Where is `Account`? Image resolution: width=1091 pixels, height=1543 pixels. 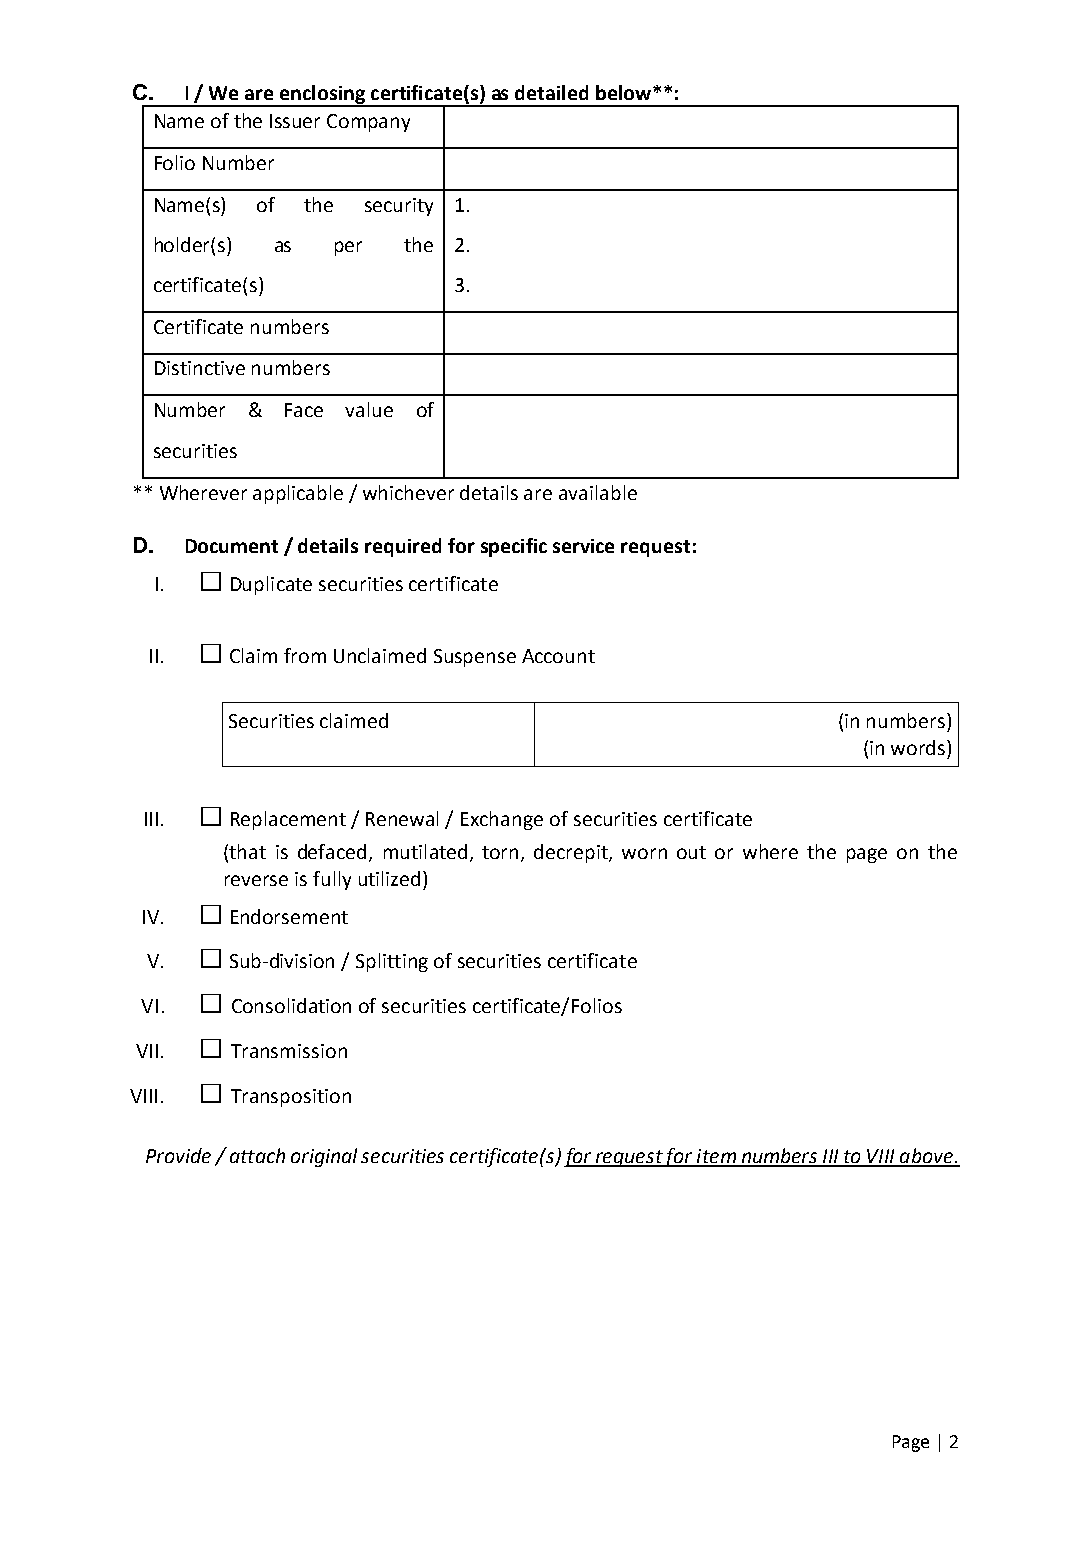
Account is located at coordinates (558, 656).
